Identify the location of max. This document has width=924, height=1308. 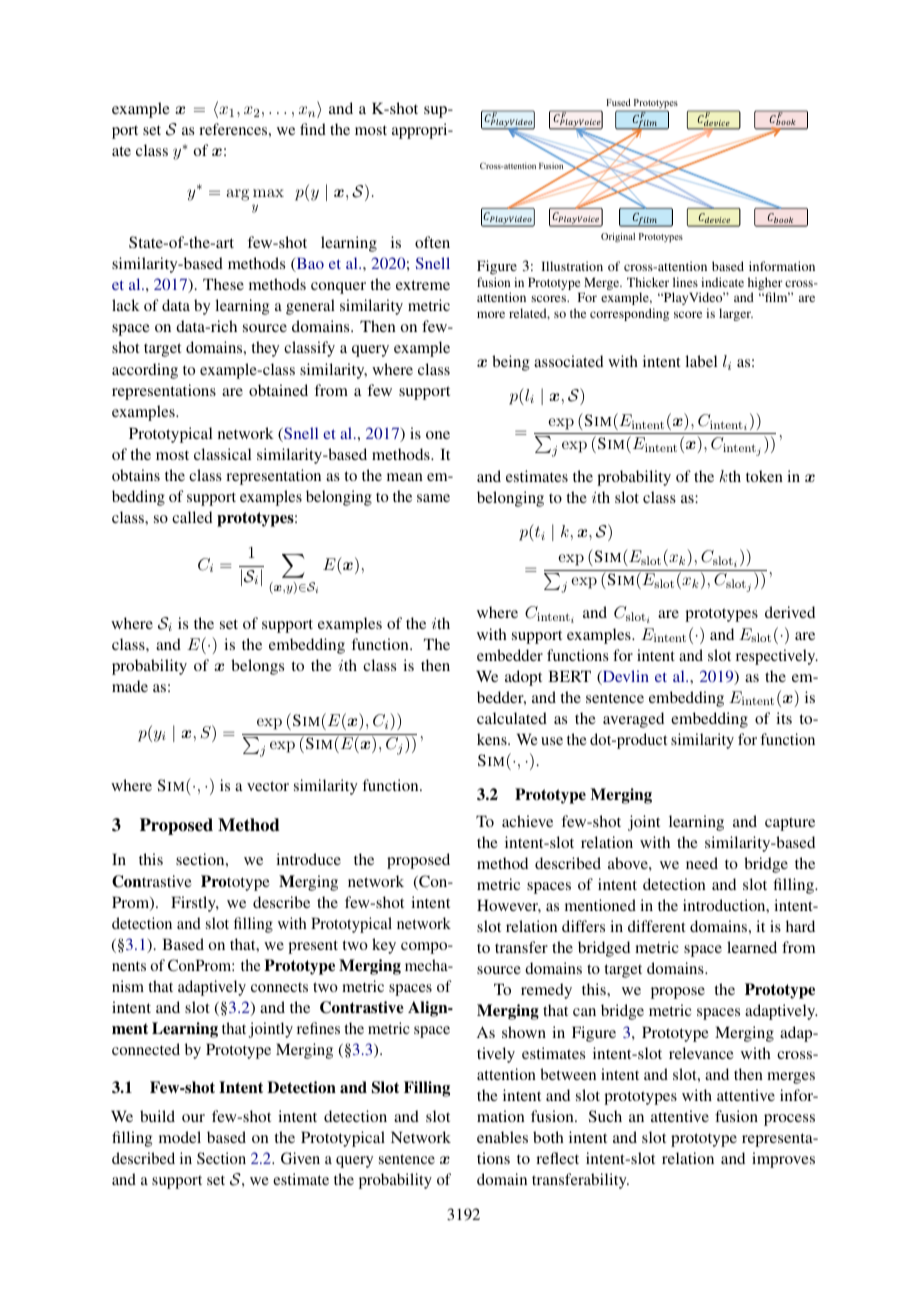
(268, 193).
